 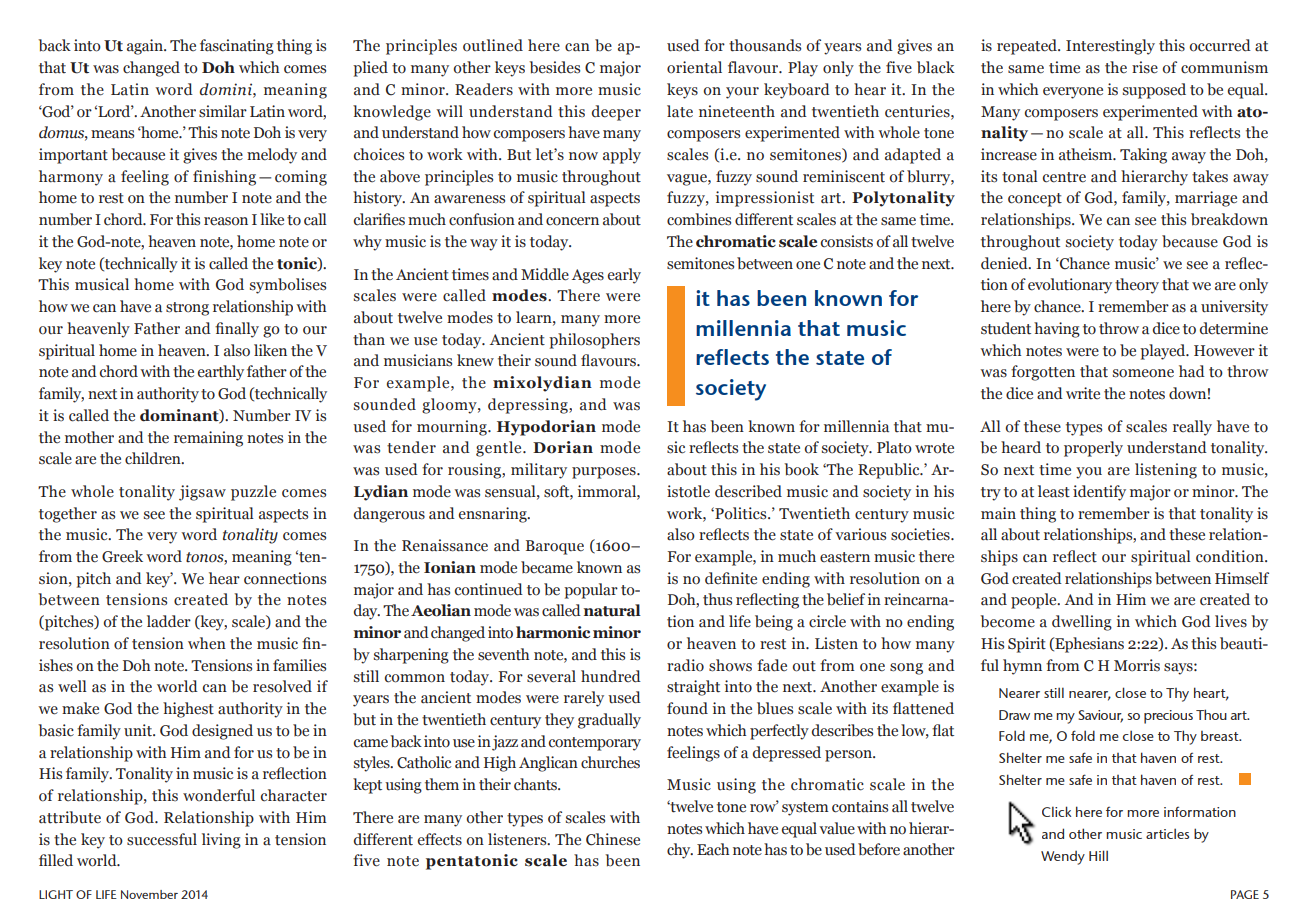 What do you see at coordinates (1035, 601) in the screenshot?
I see `people` at bounding box center [1035, 601].
